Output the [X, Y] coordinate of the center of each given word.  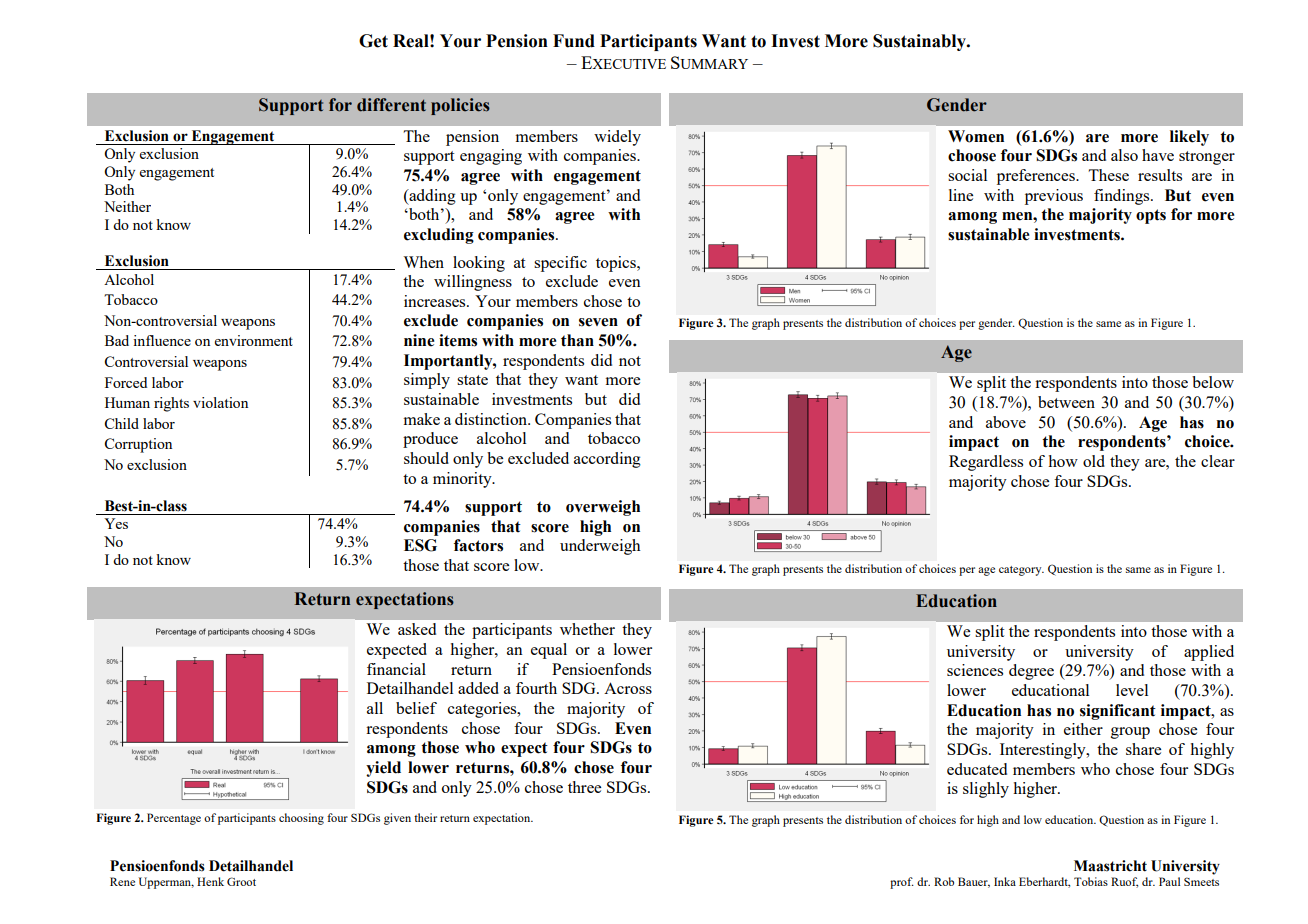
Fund [574, 41]
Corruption [138, 445]
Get [373, 41]
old [1094, 461]
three [584, 787]
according [607, 460]
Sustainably [920, 42]
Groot [241, 881]
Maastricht [1110, 866]
